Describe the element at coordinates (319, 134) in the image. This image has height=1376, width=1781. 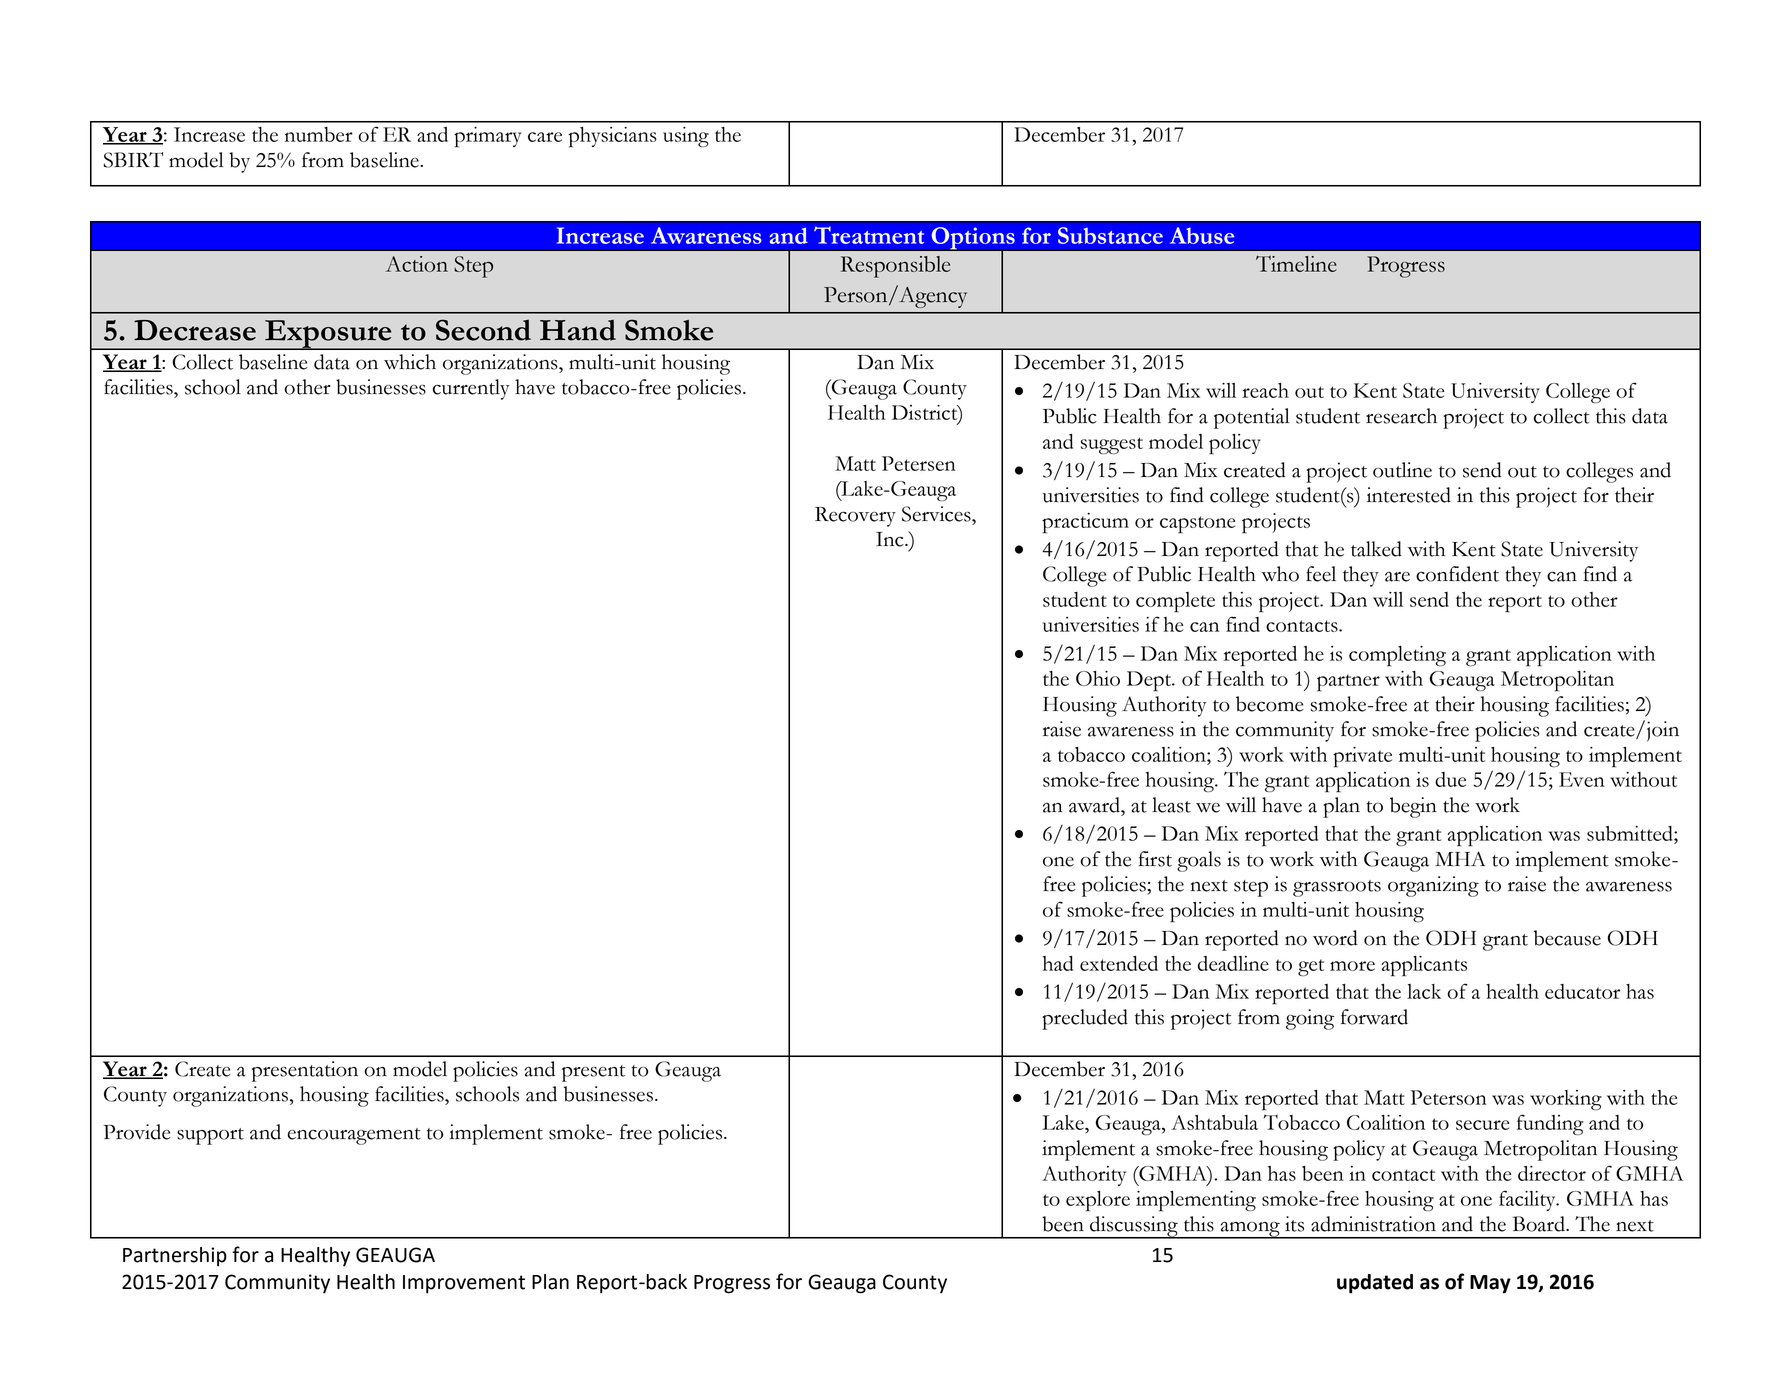
I see `number` at that location.
